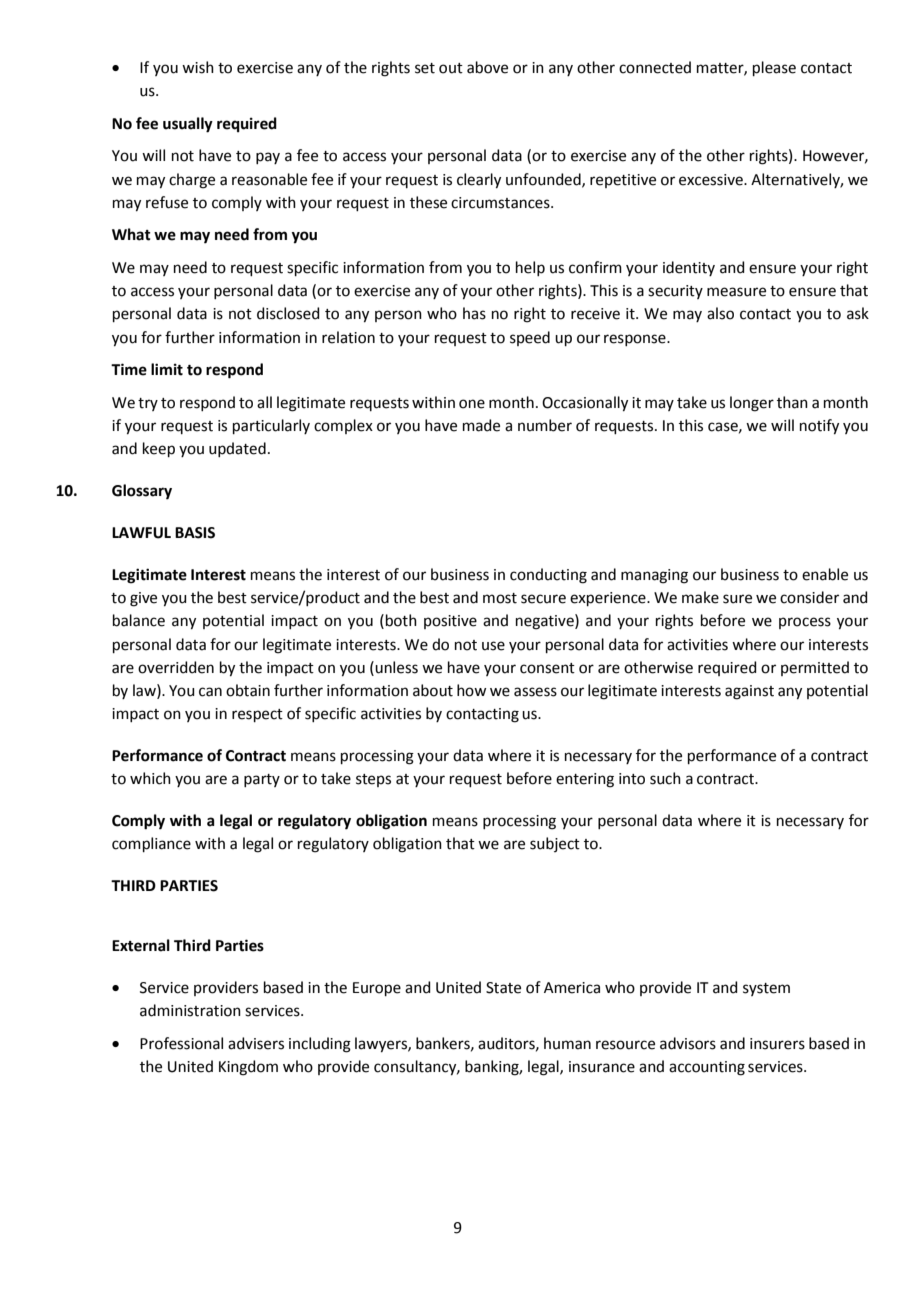 This screenshot has height=1307, width=924. Describe the element at coordinates (503, 988) in the screenshot. I see `State` at that location.
